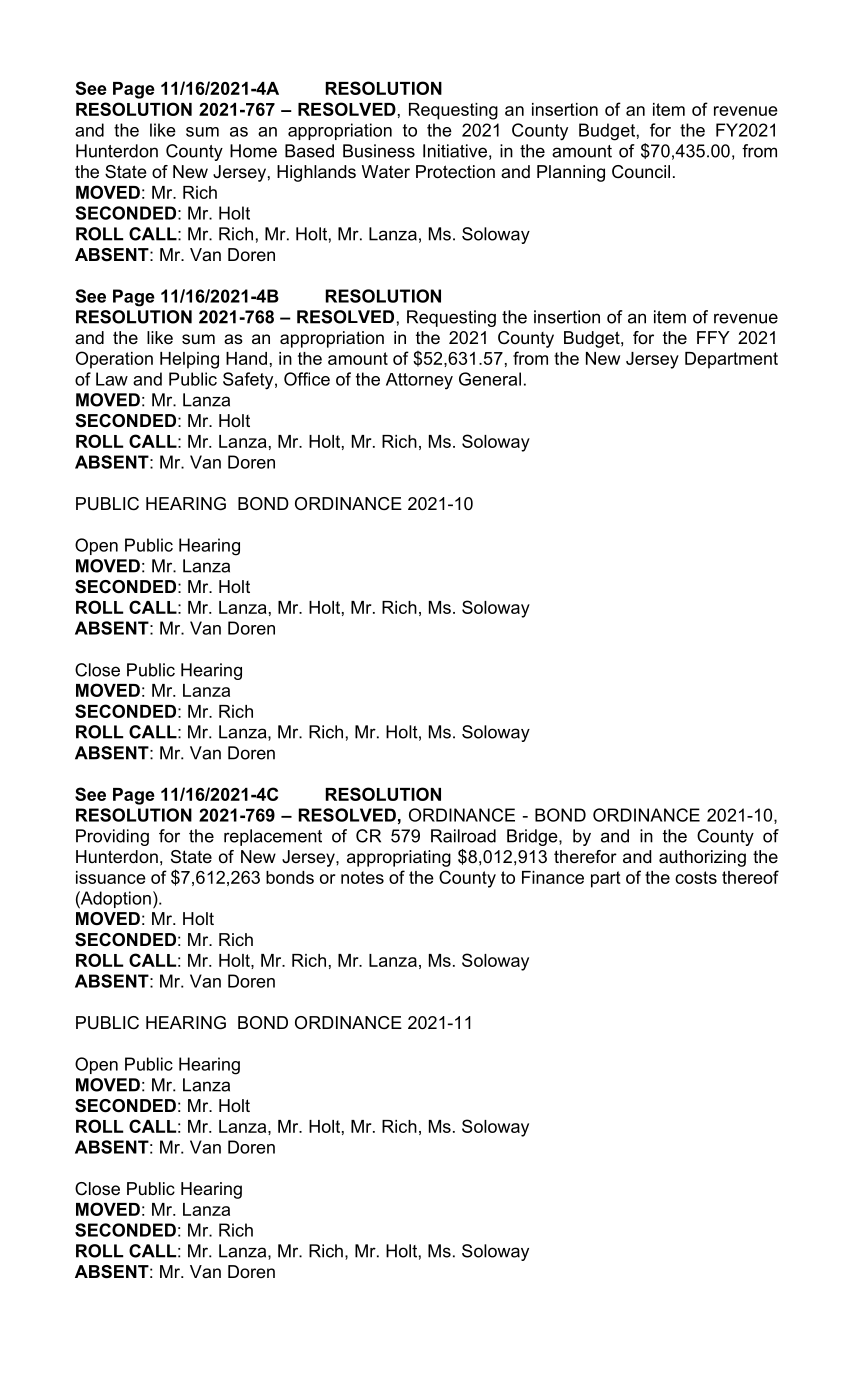 The height and width of the screenshot is (1400, 849). I want to click on General, so click(490, 379).
